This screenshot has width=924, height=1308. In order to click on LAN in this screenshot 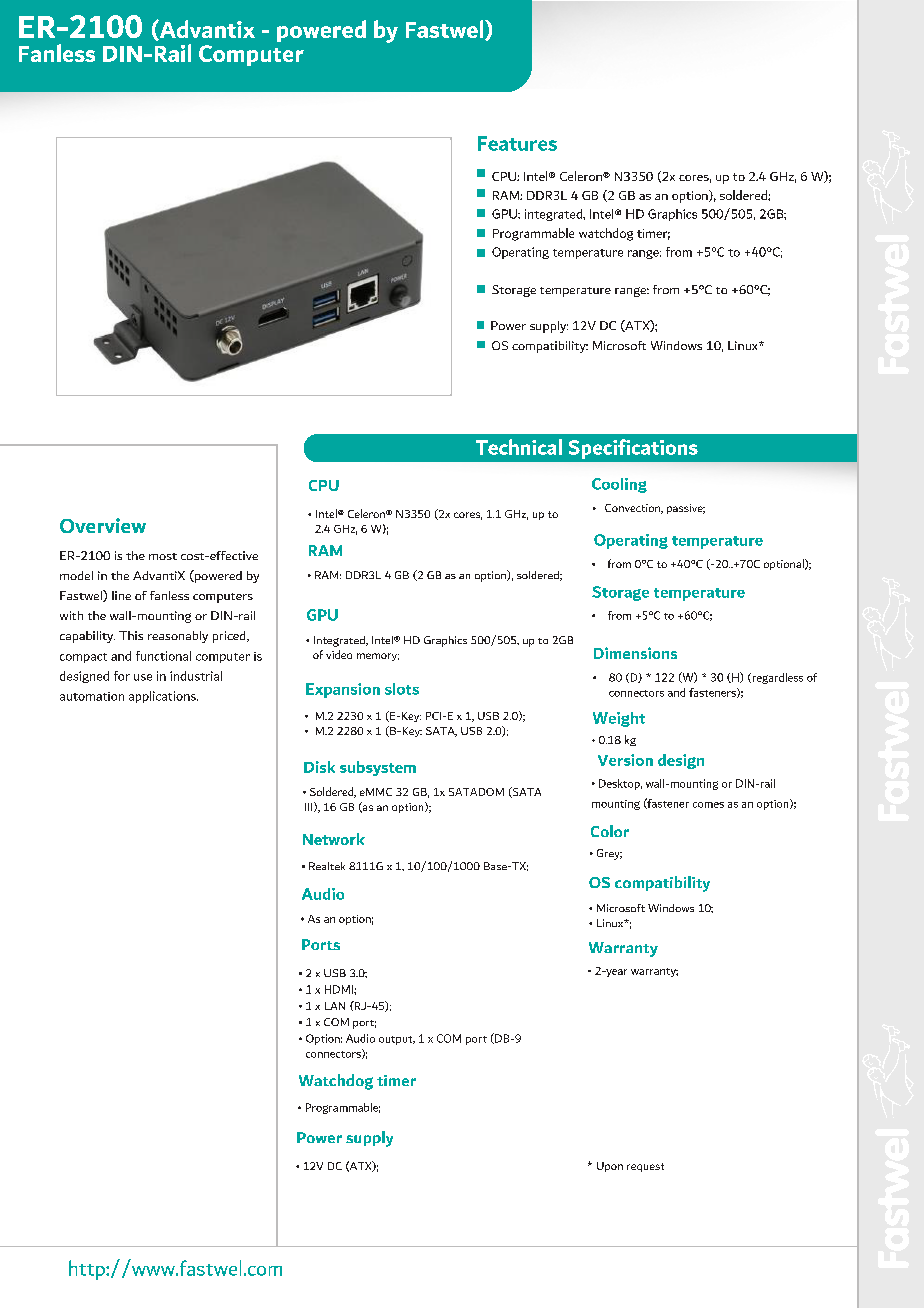, I will do `click(335, 1006)`.
